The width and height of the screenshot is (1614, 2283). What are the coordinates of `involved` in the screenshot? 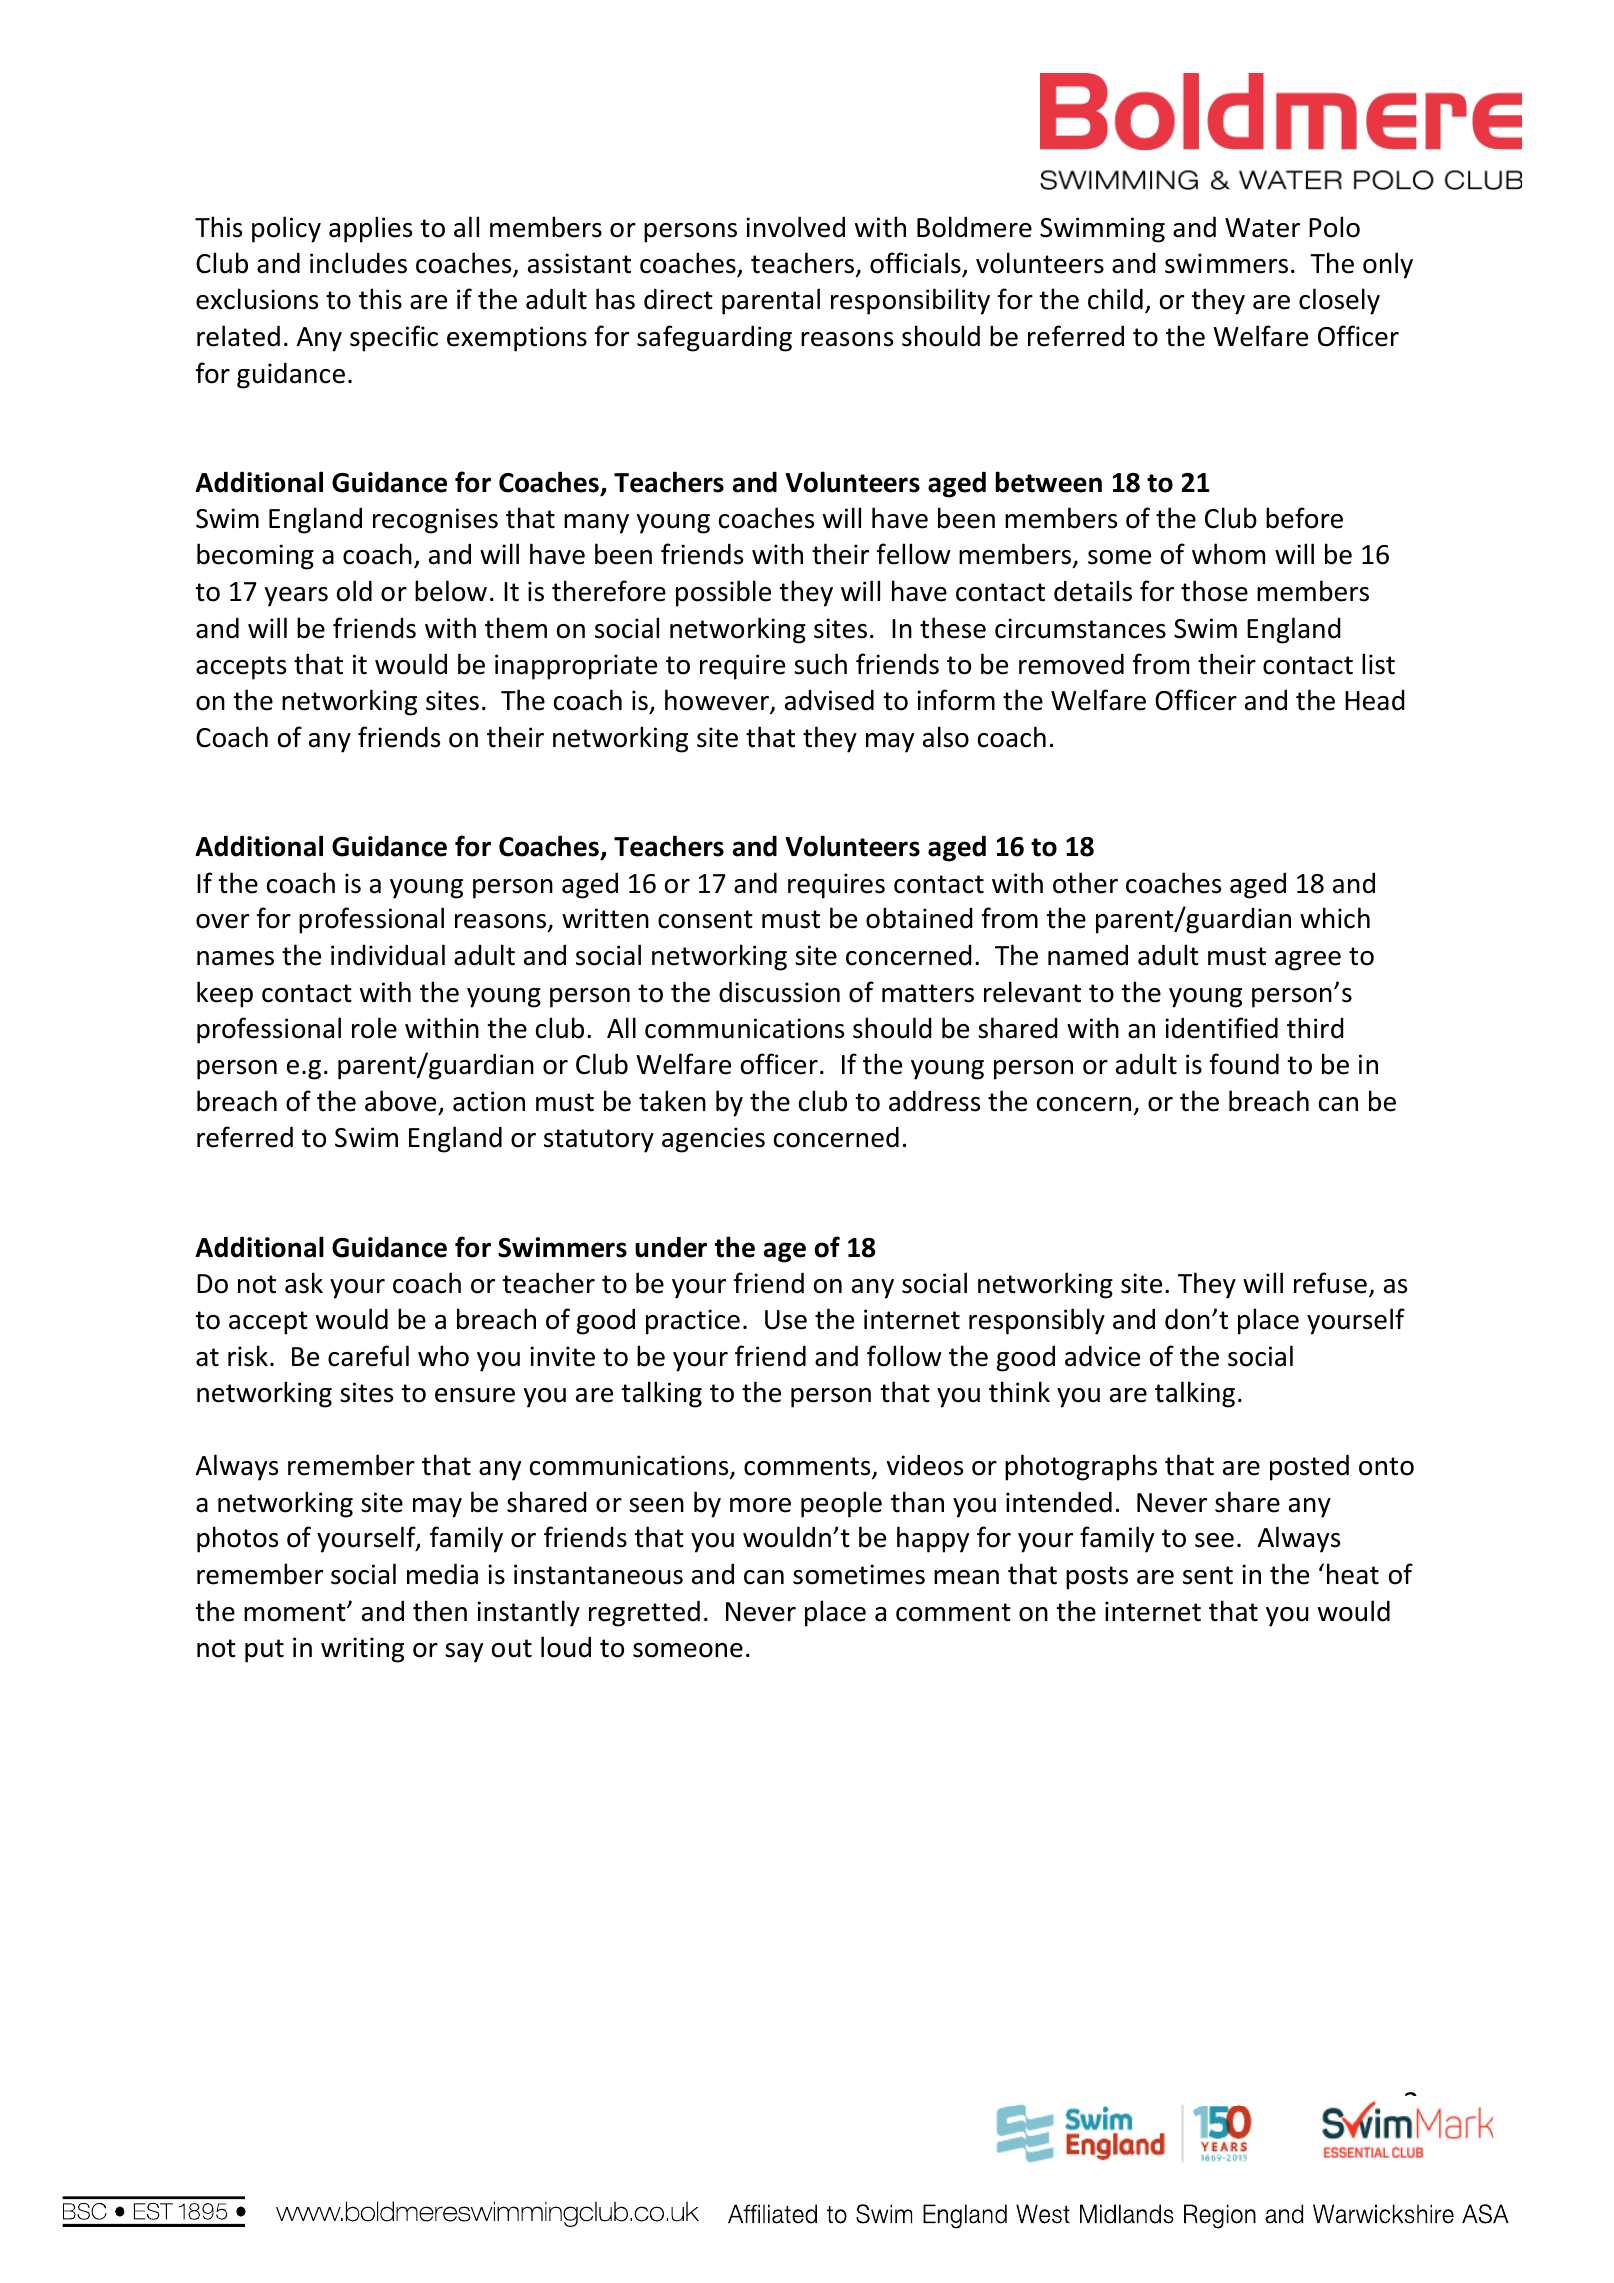 It's located at (795, 227).
